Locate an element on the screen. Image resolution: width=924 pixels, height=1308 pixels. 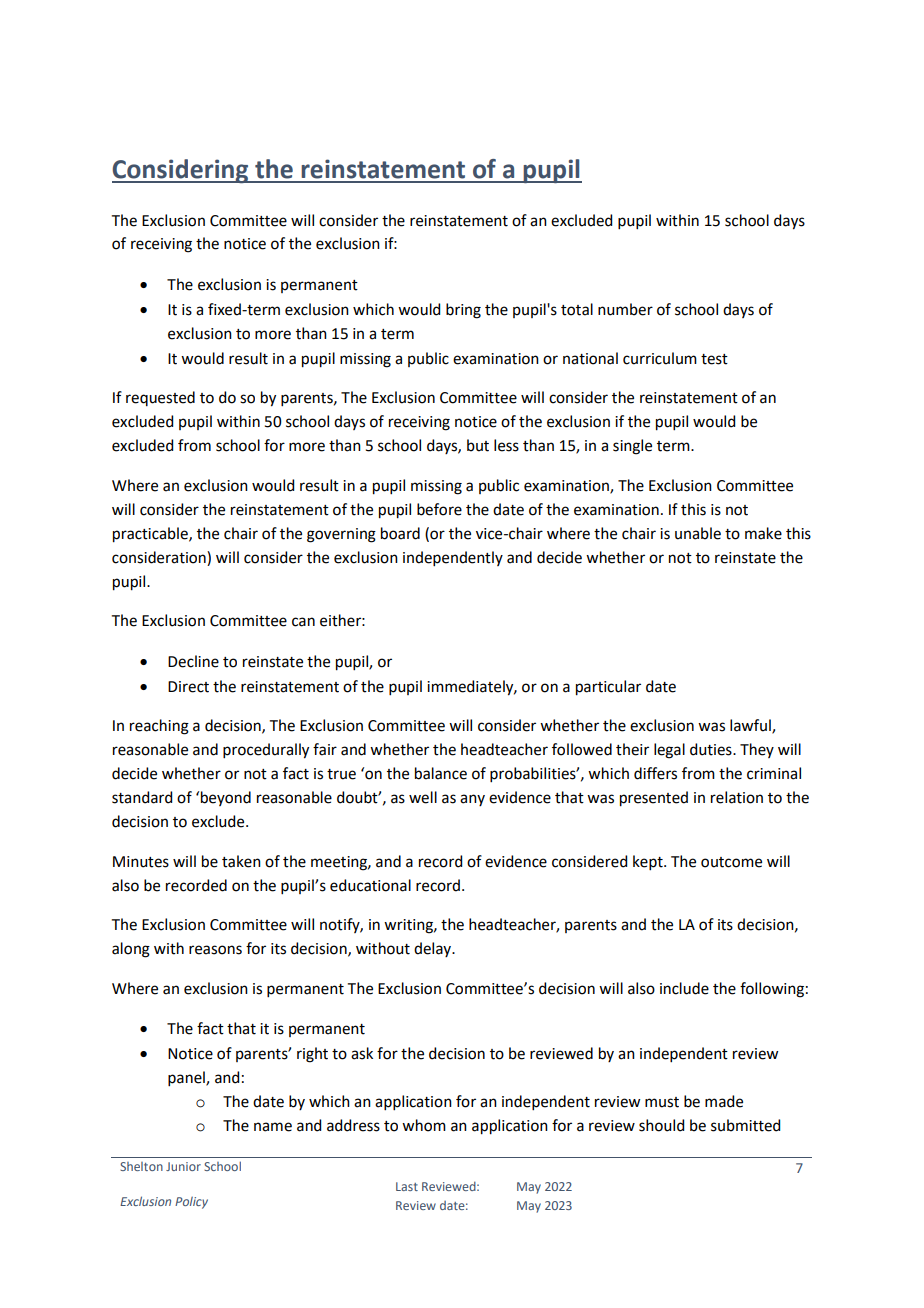
delay is located at coordinates (434, 949).
